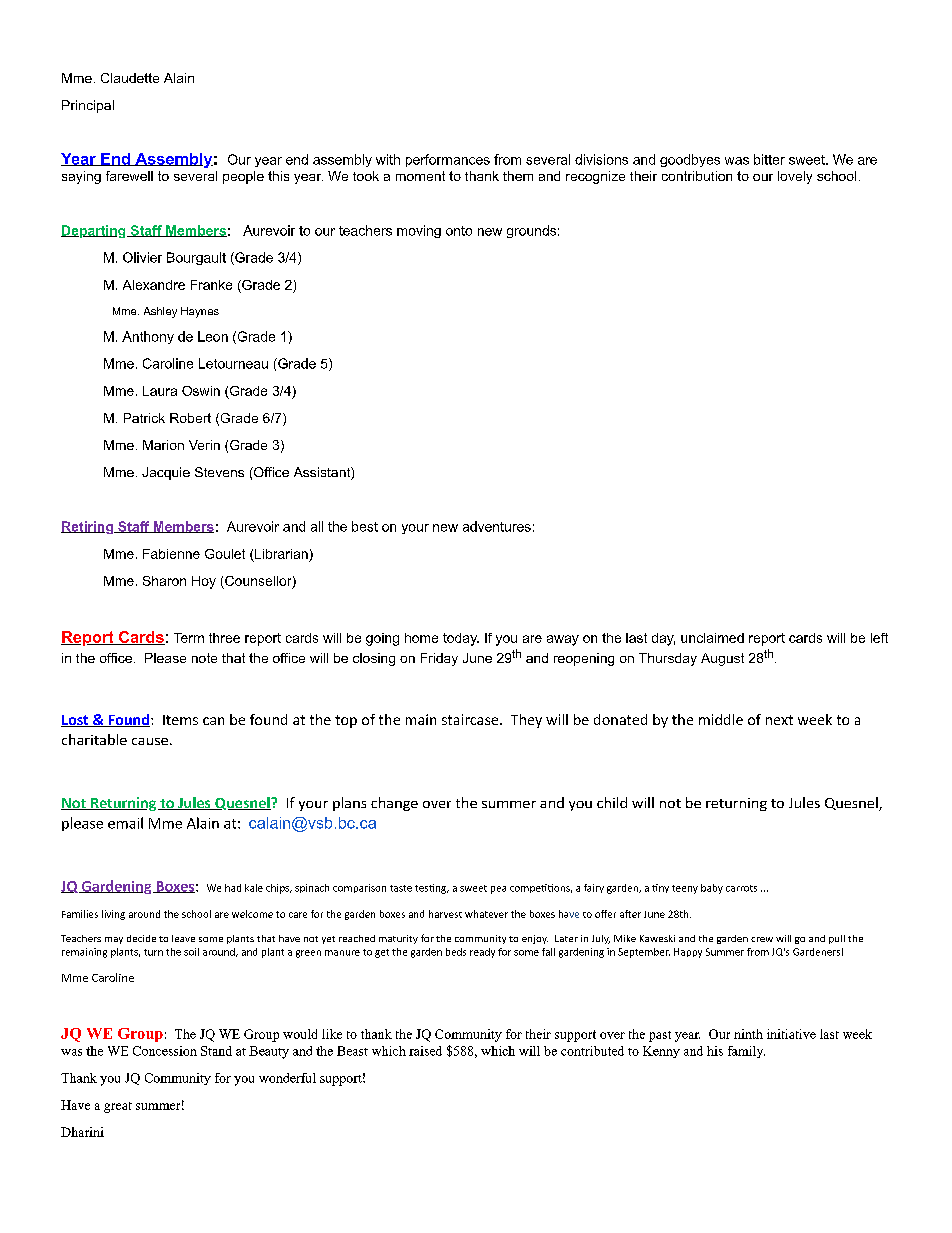 The image size is (952, 1233). What do you see at coordinates (712, 638) in the page?
I see `unclaimed` at bounding box center [712, 638].
